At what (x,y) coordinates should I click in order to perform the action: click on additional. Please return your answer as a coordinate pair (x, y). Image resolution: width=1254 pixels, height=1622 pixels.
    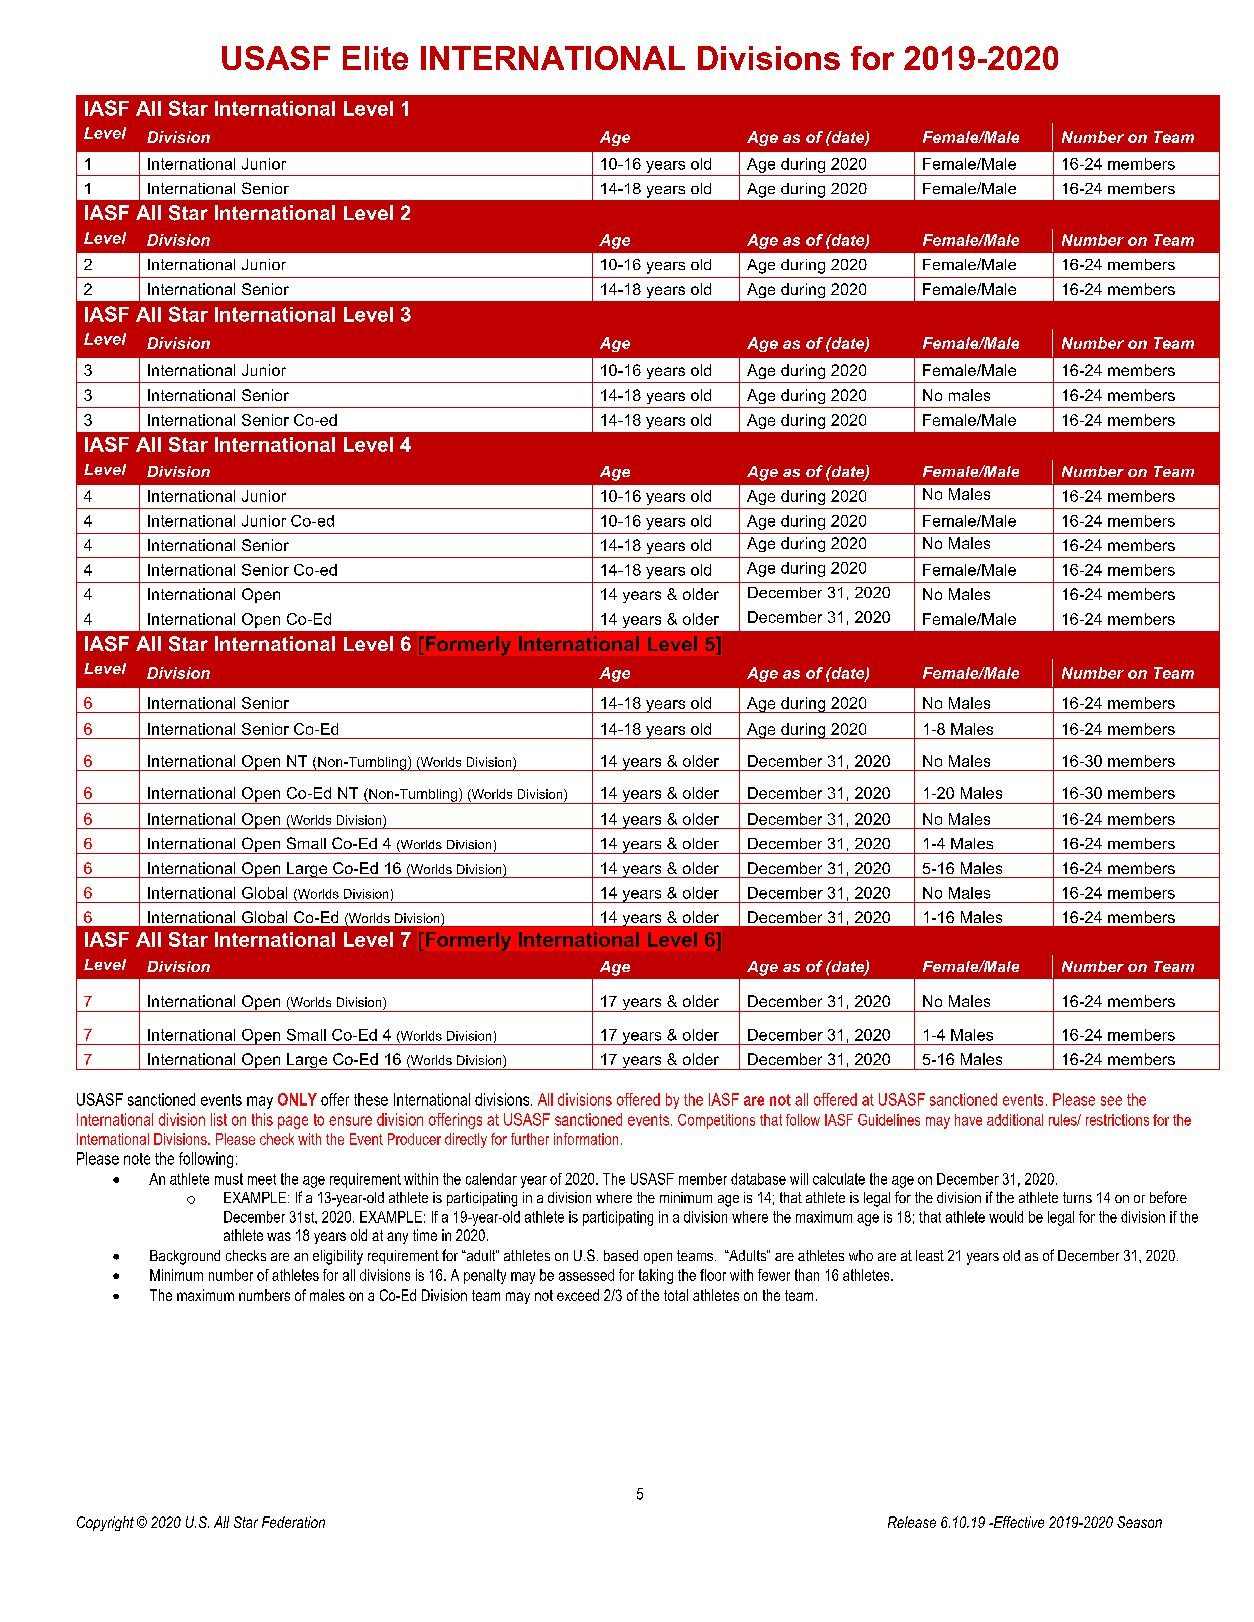
    Looking at the image, I should click on (1015, 1120).
